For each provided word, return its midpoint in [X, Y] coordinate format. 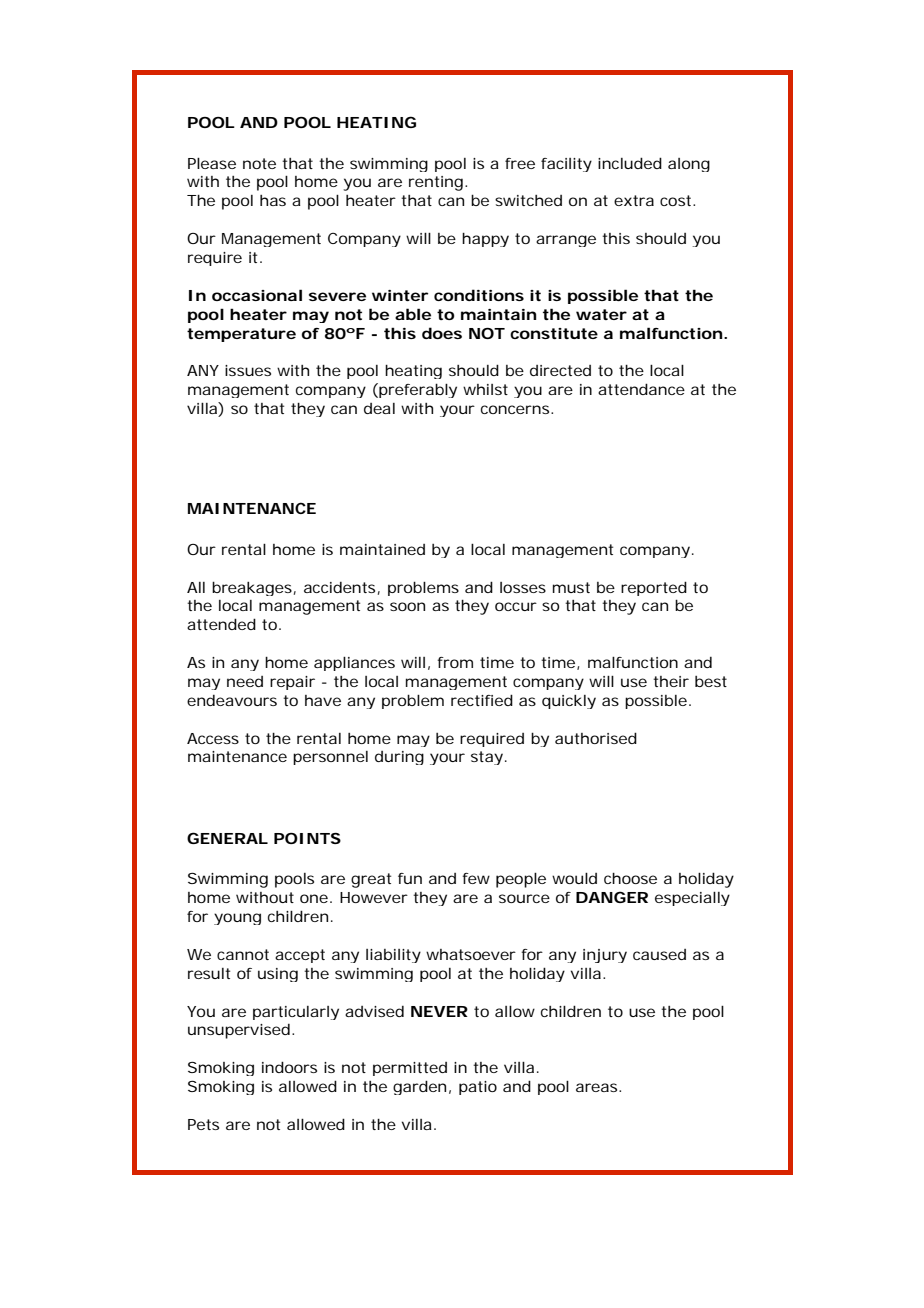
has [273, 200]
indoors [289, 1067]
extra [634, 200]
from [455, 662]
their [671, 681]
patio [478, 1088]
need [245, 681]
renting [438, 183]
